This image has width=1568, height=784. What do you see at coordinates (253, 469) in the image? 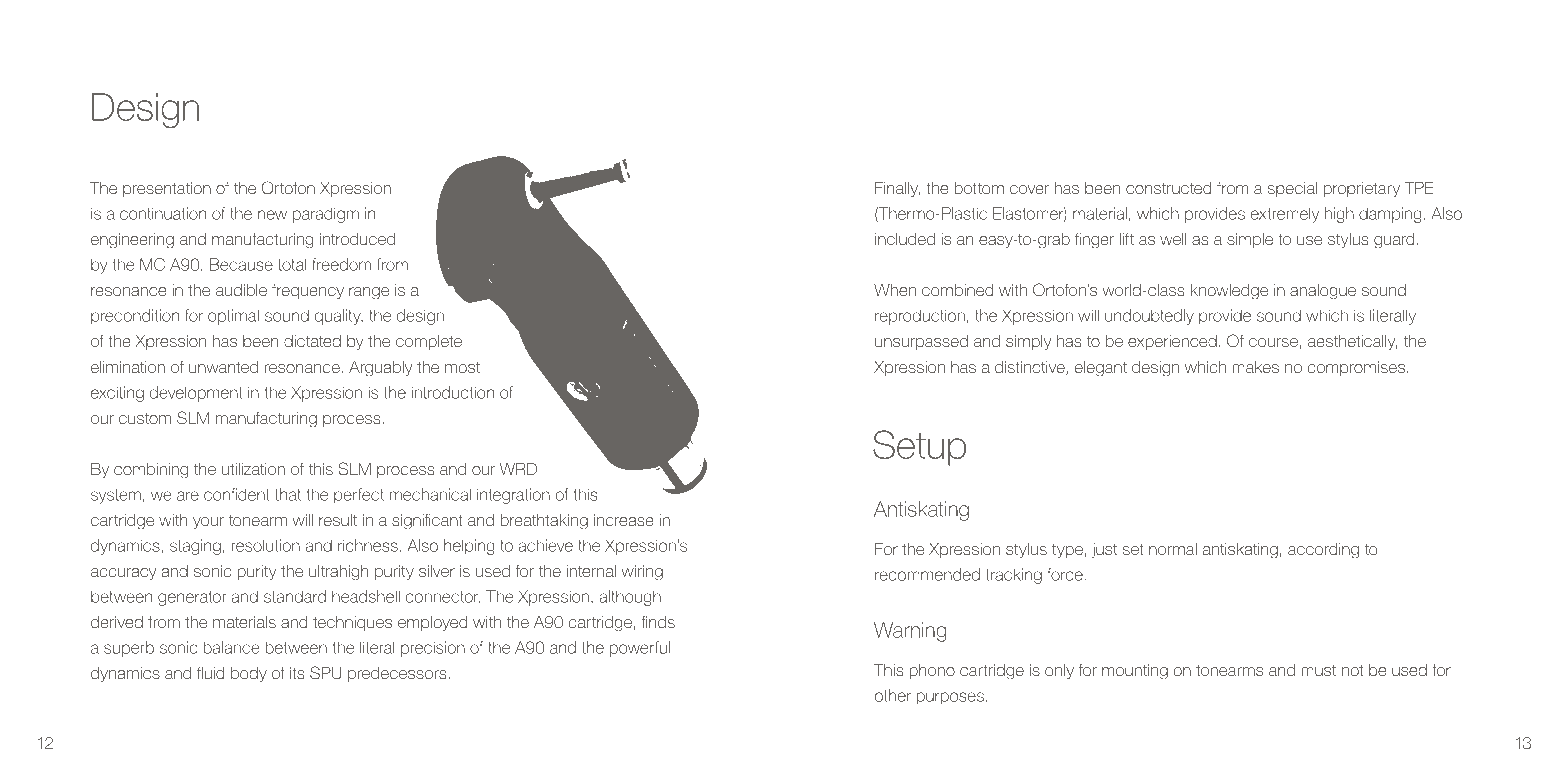
I see `utilization` at bounding box center [253, 469].
